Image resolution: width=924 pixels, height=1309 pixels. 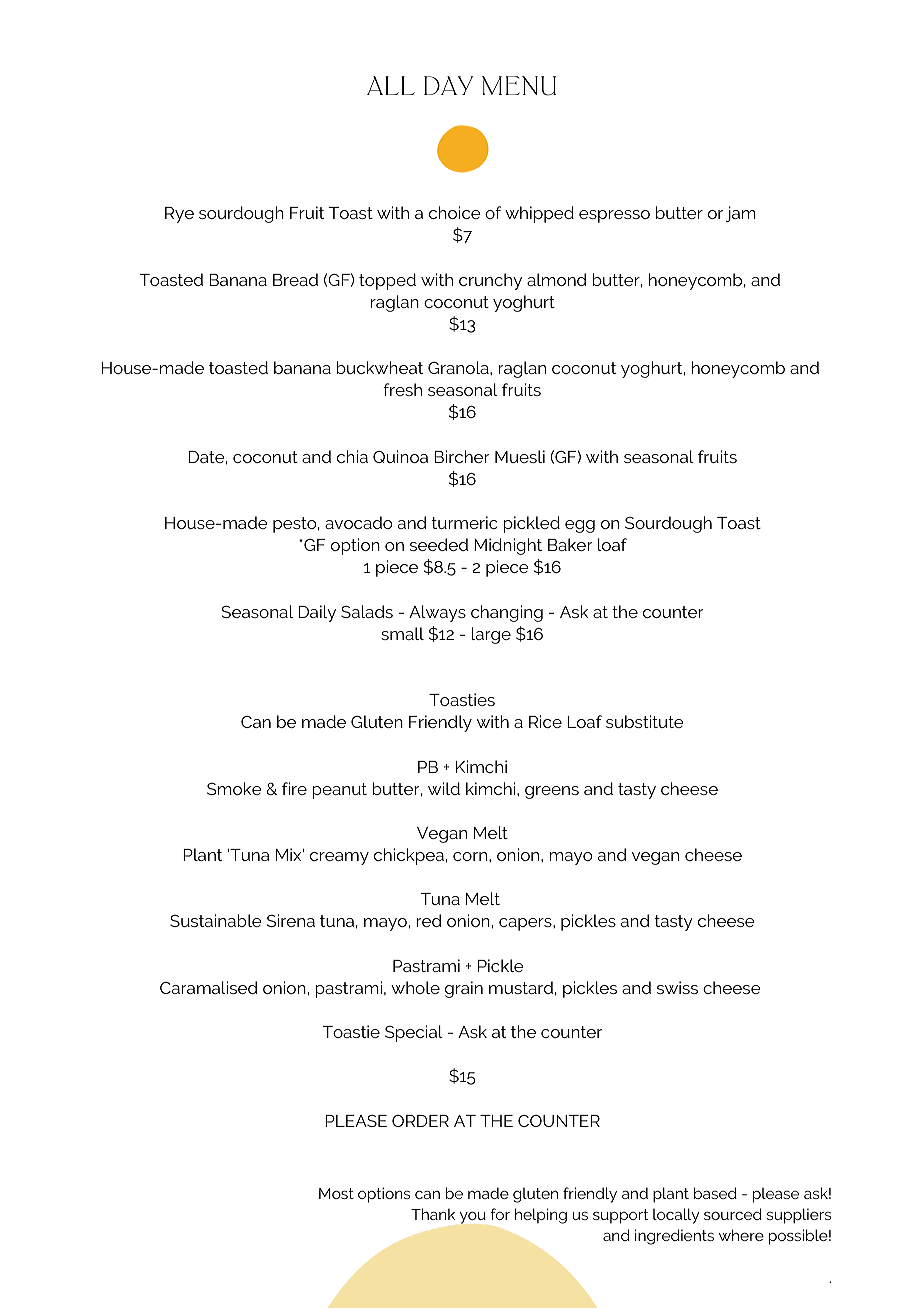 What do you see at coordinates (645, 721) in the screenshot?
I see `substitute` at bounding box center [645, 721].
